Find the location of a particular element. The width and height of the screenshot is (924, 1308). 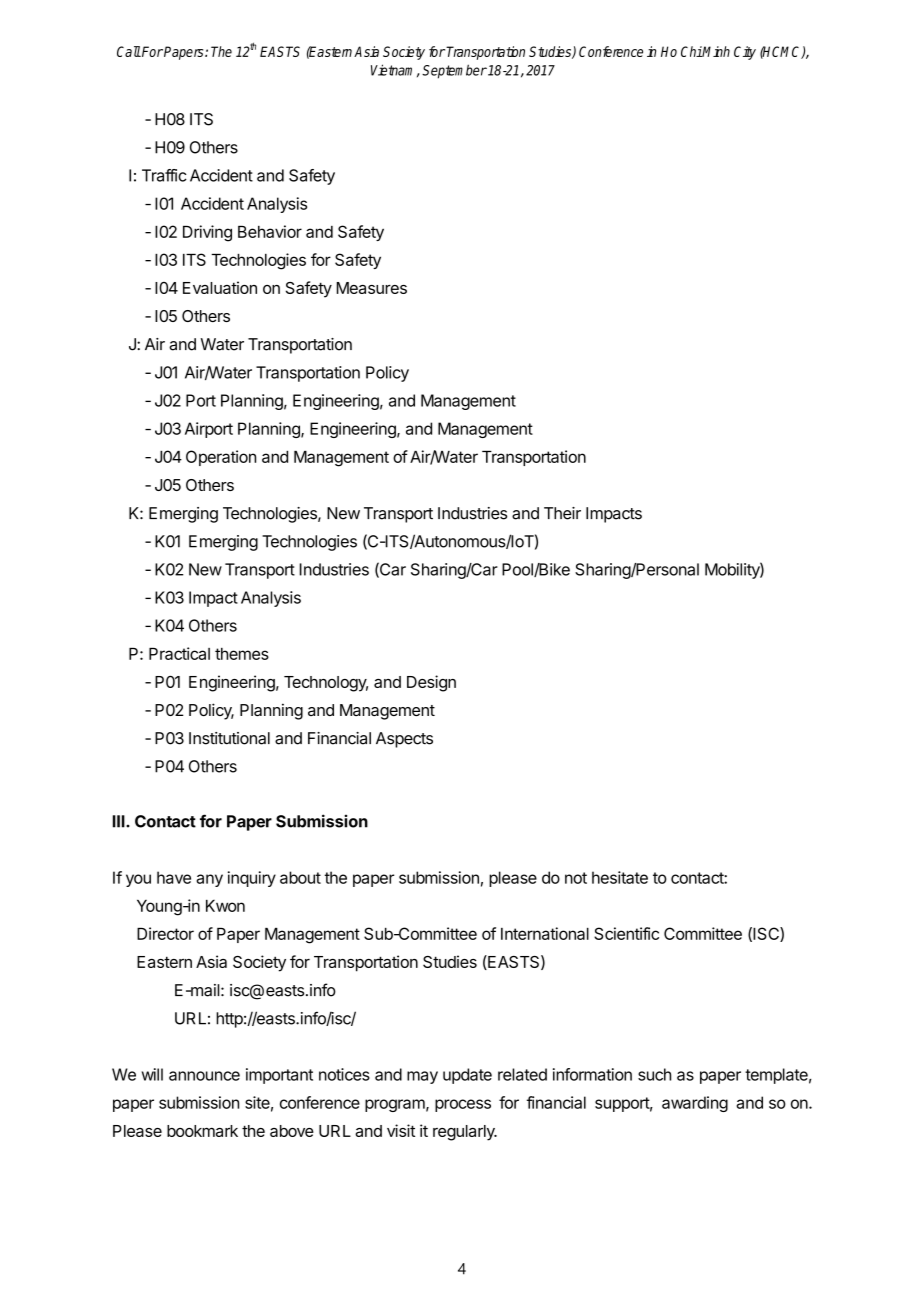

Aspects is located at coordinates (404, 740).
